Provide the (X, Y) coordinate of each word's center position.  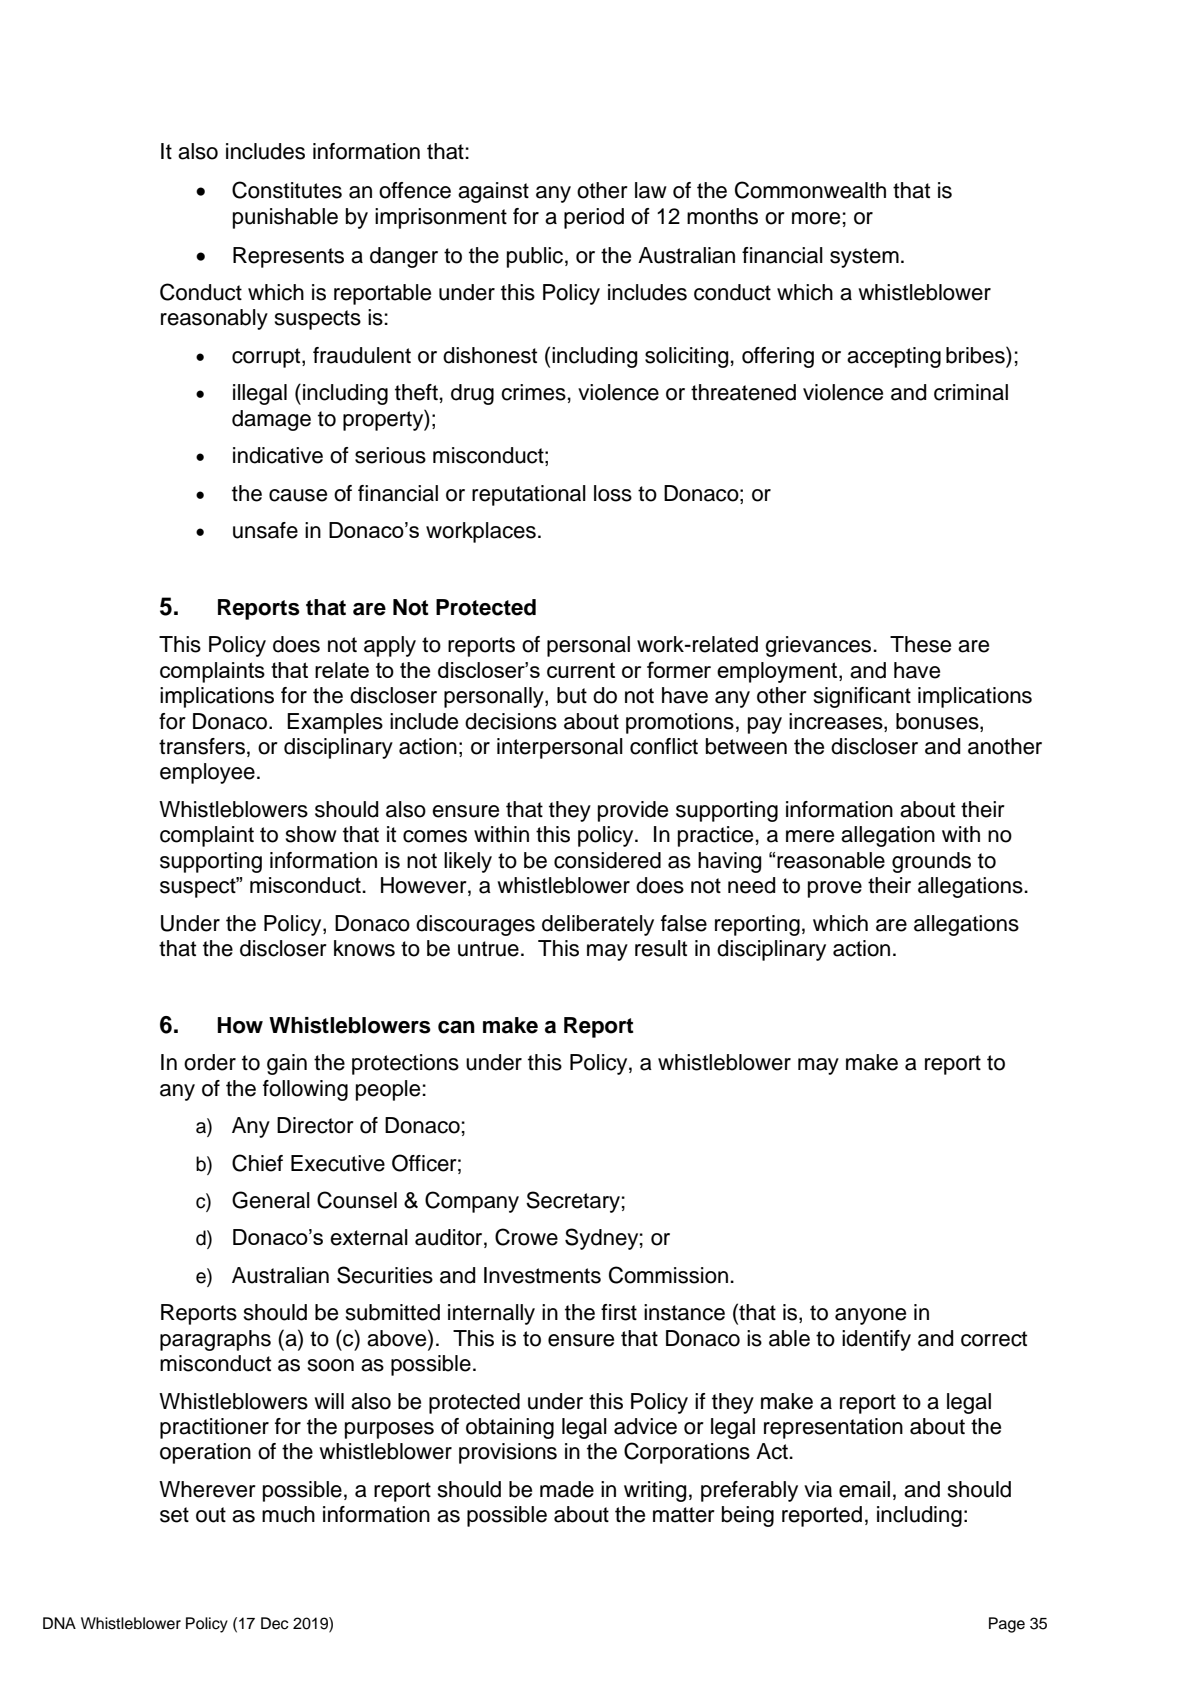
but (572, 695)
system (864, 258)
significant (862, 697)
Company (472, 1202)
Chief (257, 1163)
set (174, 1515)
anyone (870, 1316)
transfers (202, 746)
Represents (288, 257)
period (594, 218)
